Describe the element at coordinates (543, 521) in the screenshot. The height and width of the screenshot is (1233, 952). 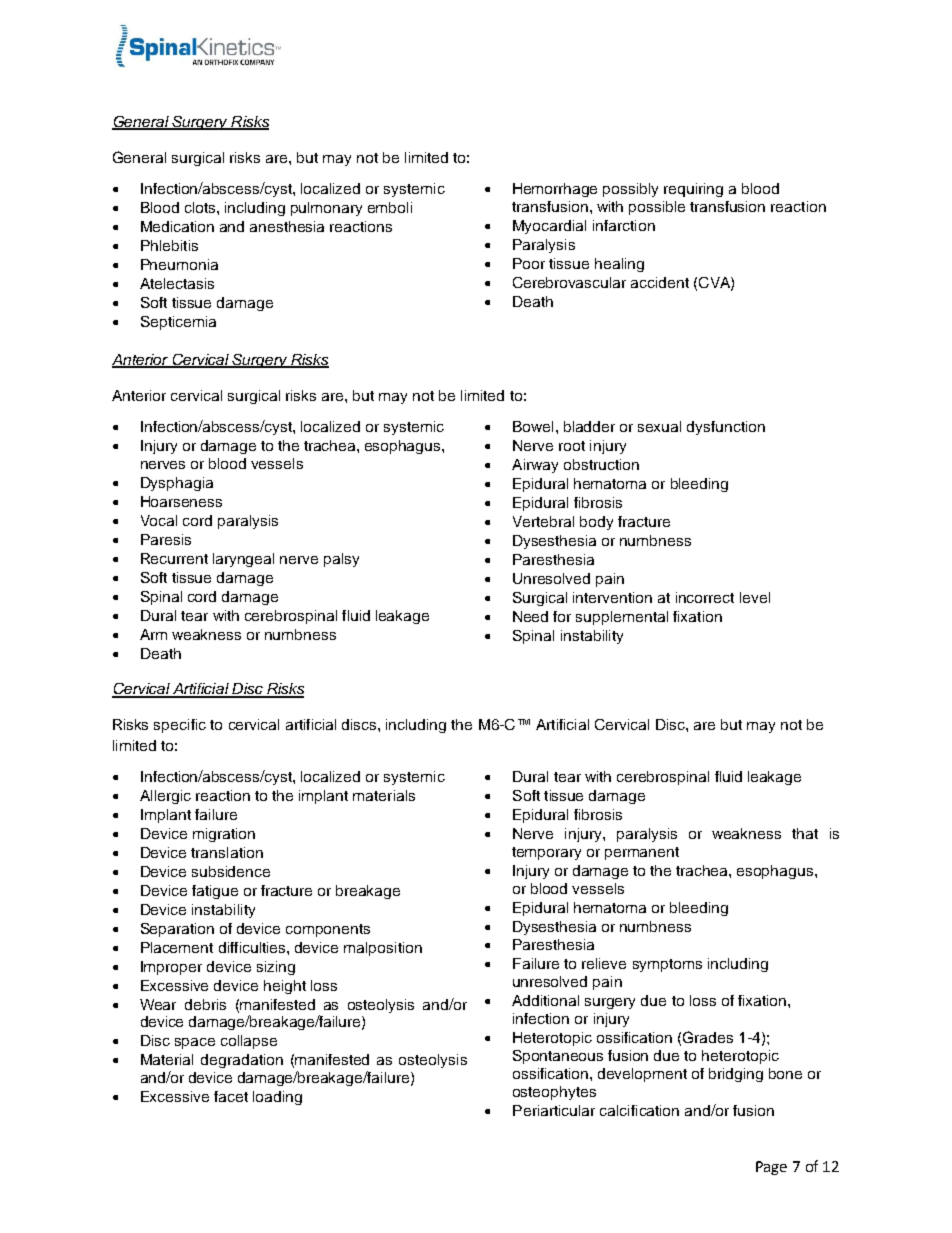
I see `Vertebral` at that location.
